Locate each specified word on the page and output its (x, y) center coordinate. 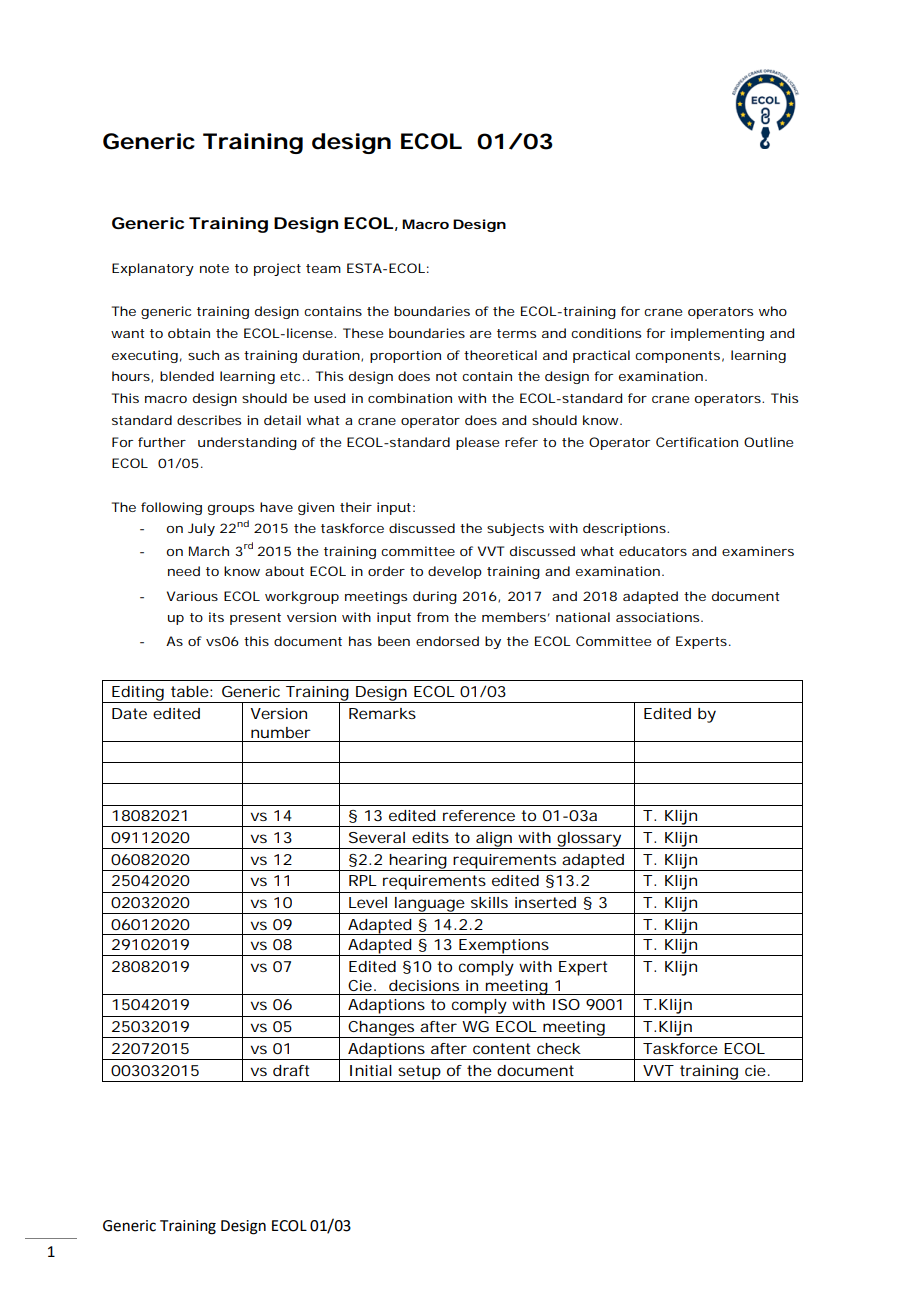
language (429, 905)
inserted (545, 902)
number (281, 732)
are (480, 334)
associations (659, 617)
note (214, 268)
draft (291, 1070)
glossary (589, 840)
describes (209, 420)
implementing (717, 334)
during (435, 597)
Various (192, 596)
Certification (697, 442)
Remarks (382, 713)
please (477, 443)
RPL (363, 880)
